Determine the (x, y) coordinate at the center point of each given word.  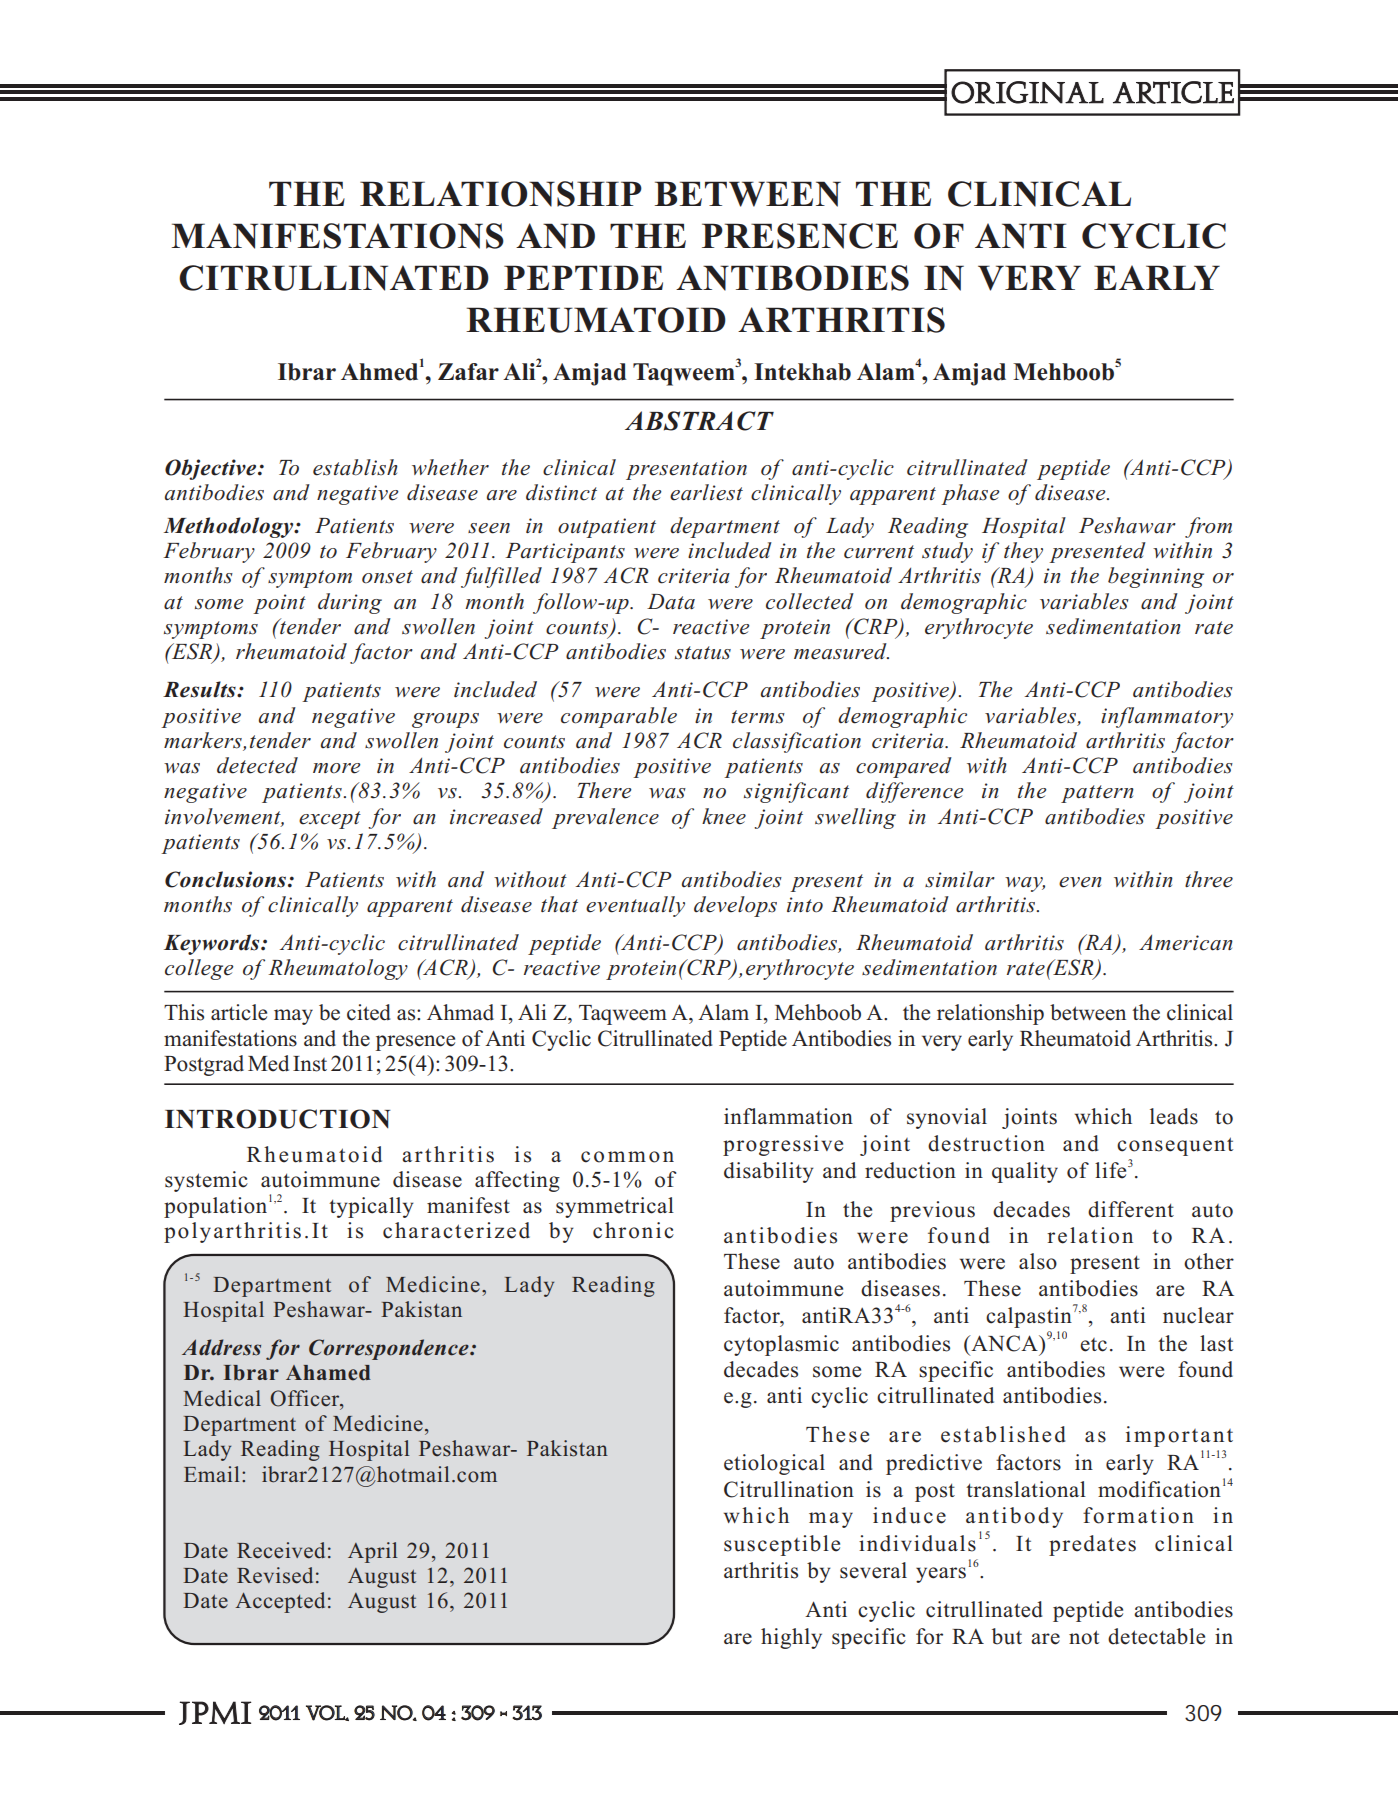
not (1084, 1637)
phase (970, 494)
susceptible (782, 1545)
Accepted (280, 1602)
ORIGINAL (1027, 92)
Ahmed (381, 370)
